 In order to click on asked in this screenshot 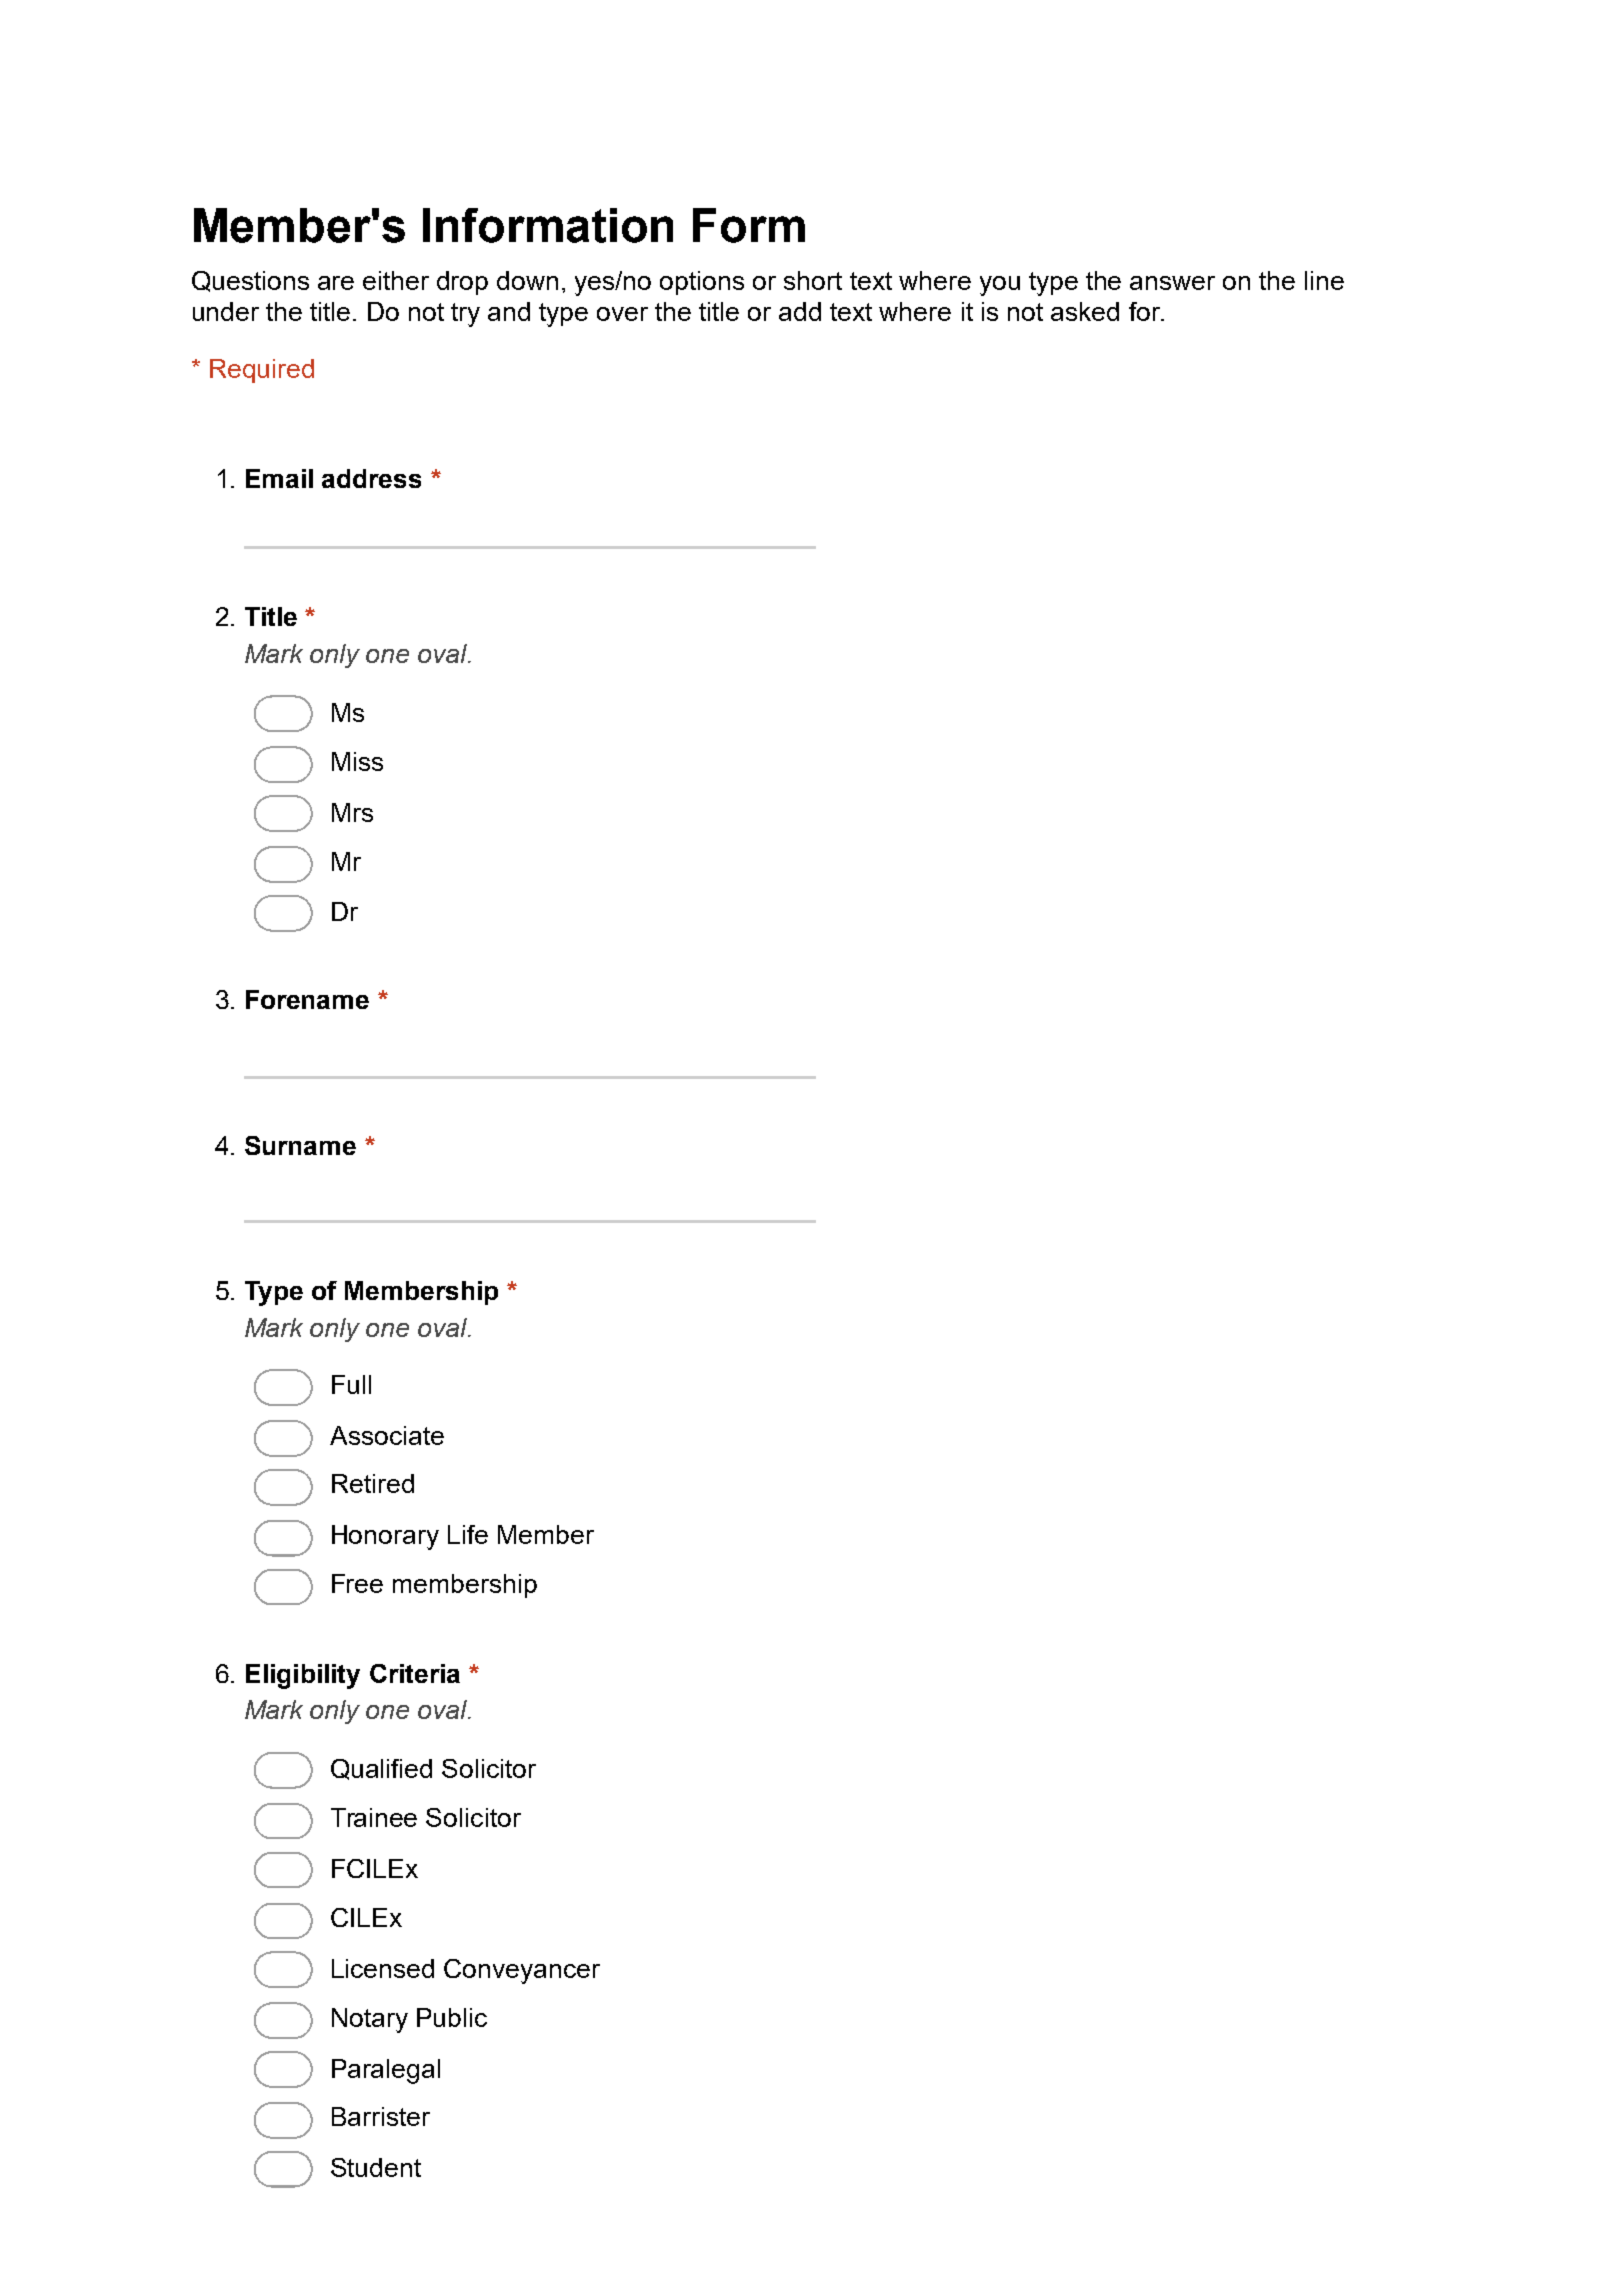, I will do `click(1085, 311)`.
